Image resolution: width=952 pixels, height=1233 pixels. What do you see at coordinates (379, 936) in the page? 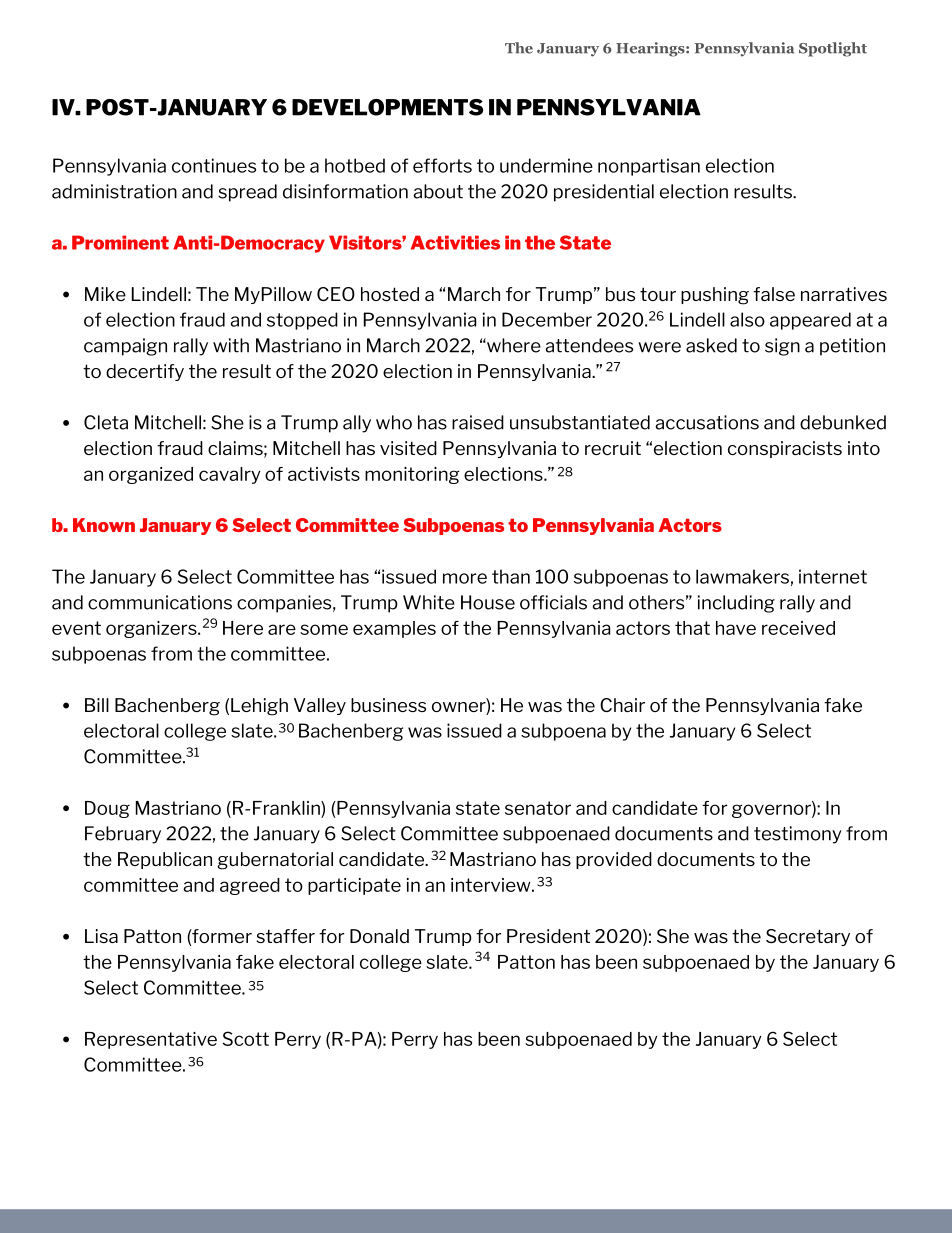
I see `Donald` at bounding box center [379, 936].
